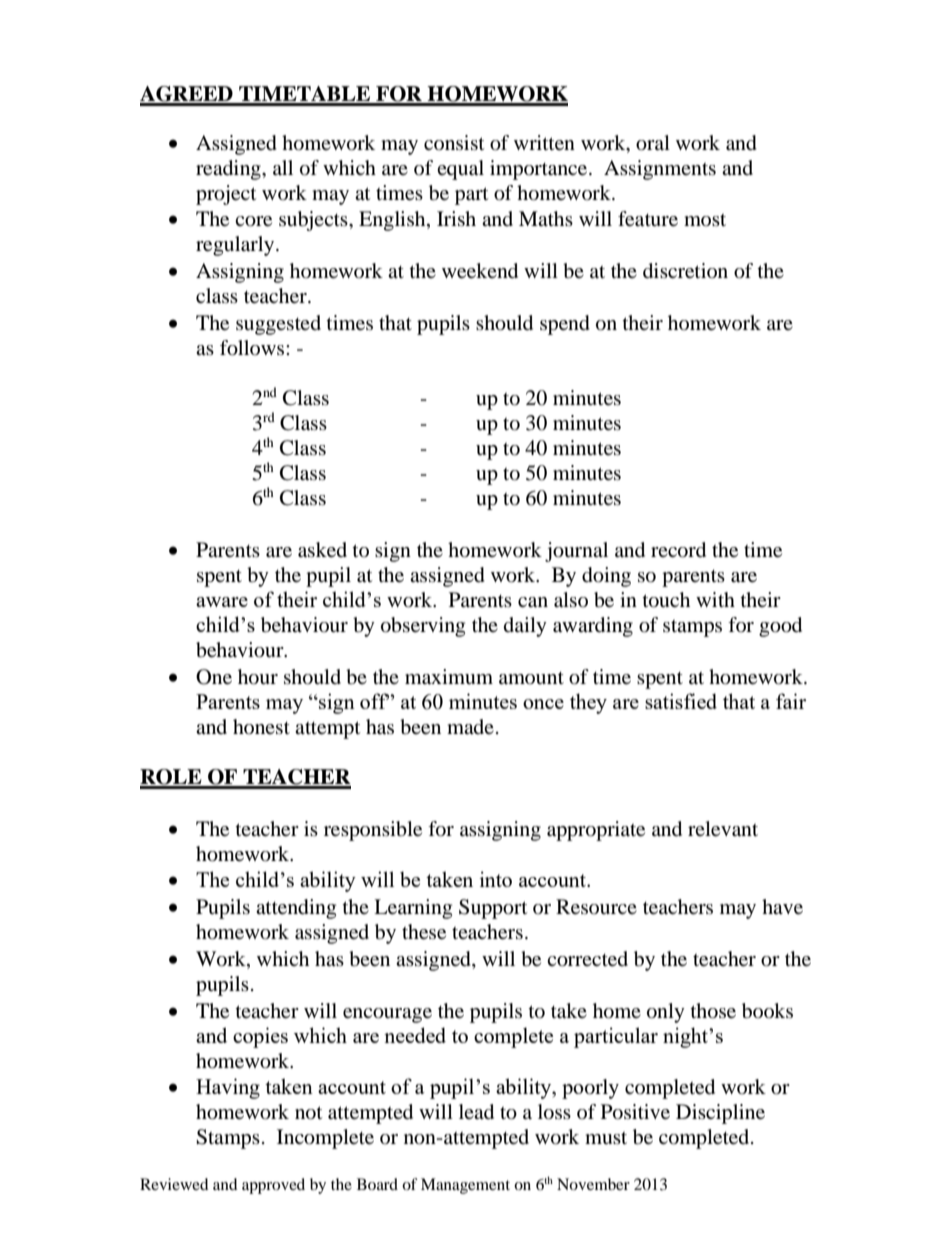  I want to click on reading, so click(229, 170).
